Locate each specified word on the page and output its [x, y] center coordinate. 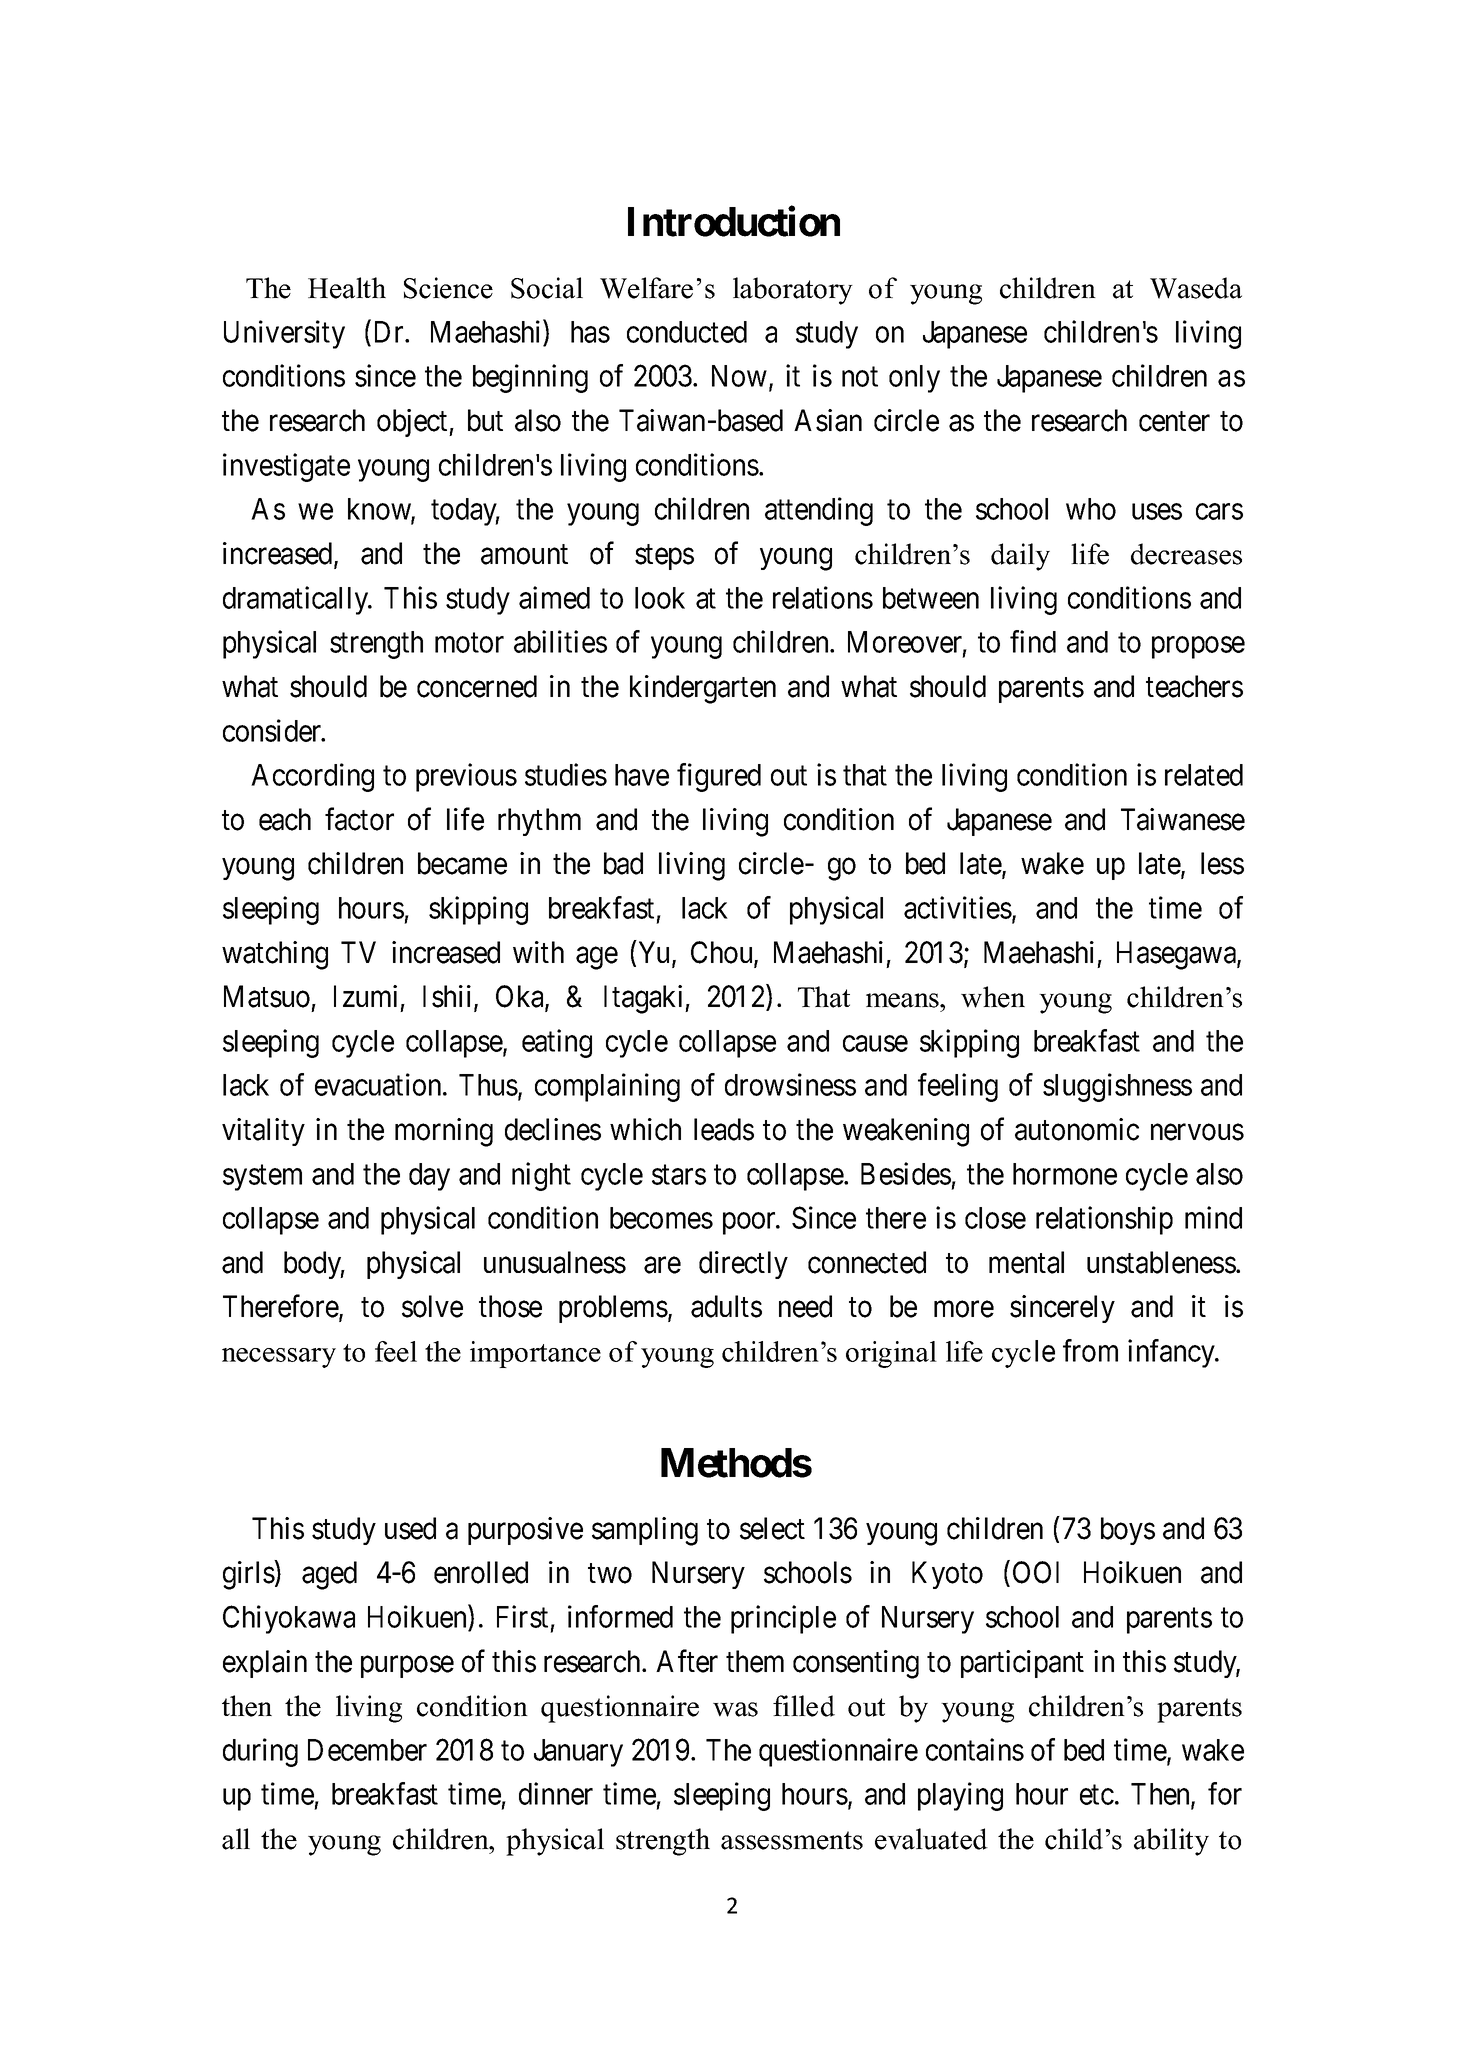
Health [347, 288]
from [1090, 1350]
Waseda [1196, 288]
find [1033, 641]
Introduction [734, 221]
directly [743, 1265]
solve [432, 1306]
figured [719, 777]
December [367, 1750]
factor [359, 819]
